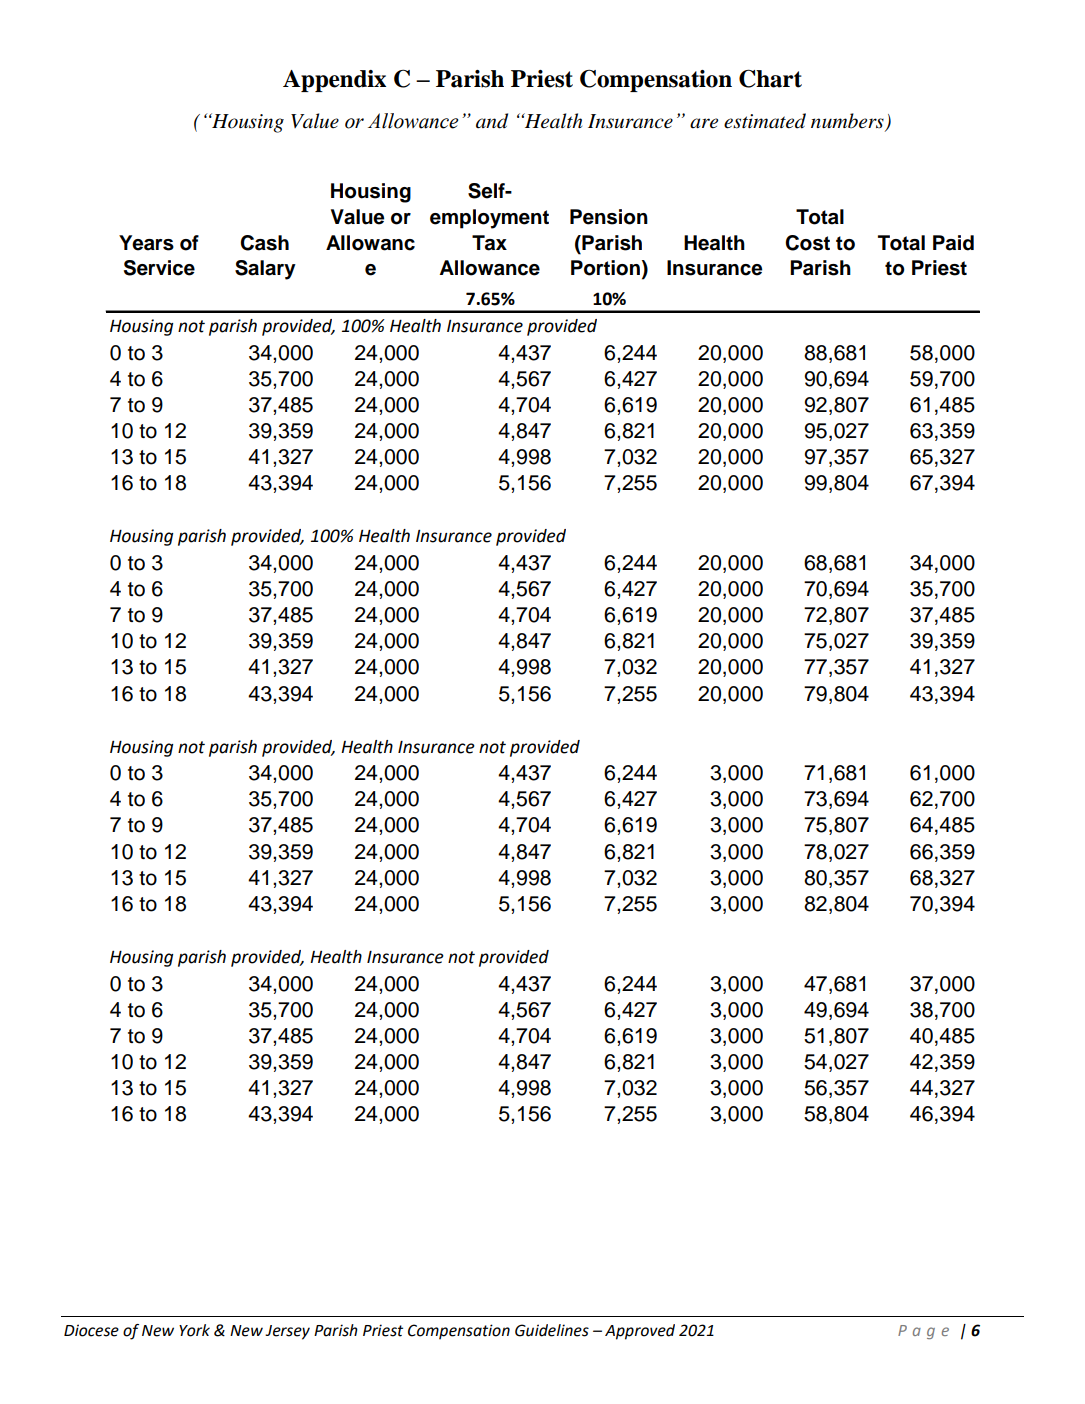  What do you see at coordinates (609, 217) in the screenshot?
I see `Pension` at bounding box center [609, 217].
